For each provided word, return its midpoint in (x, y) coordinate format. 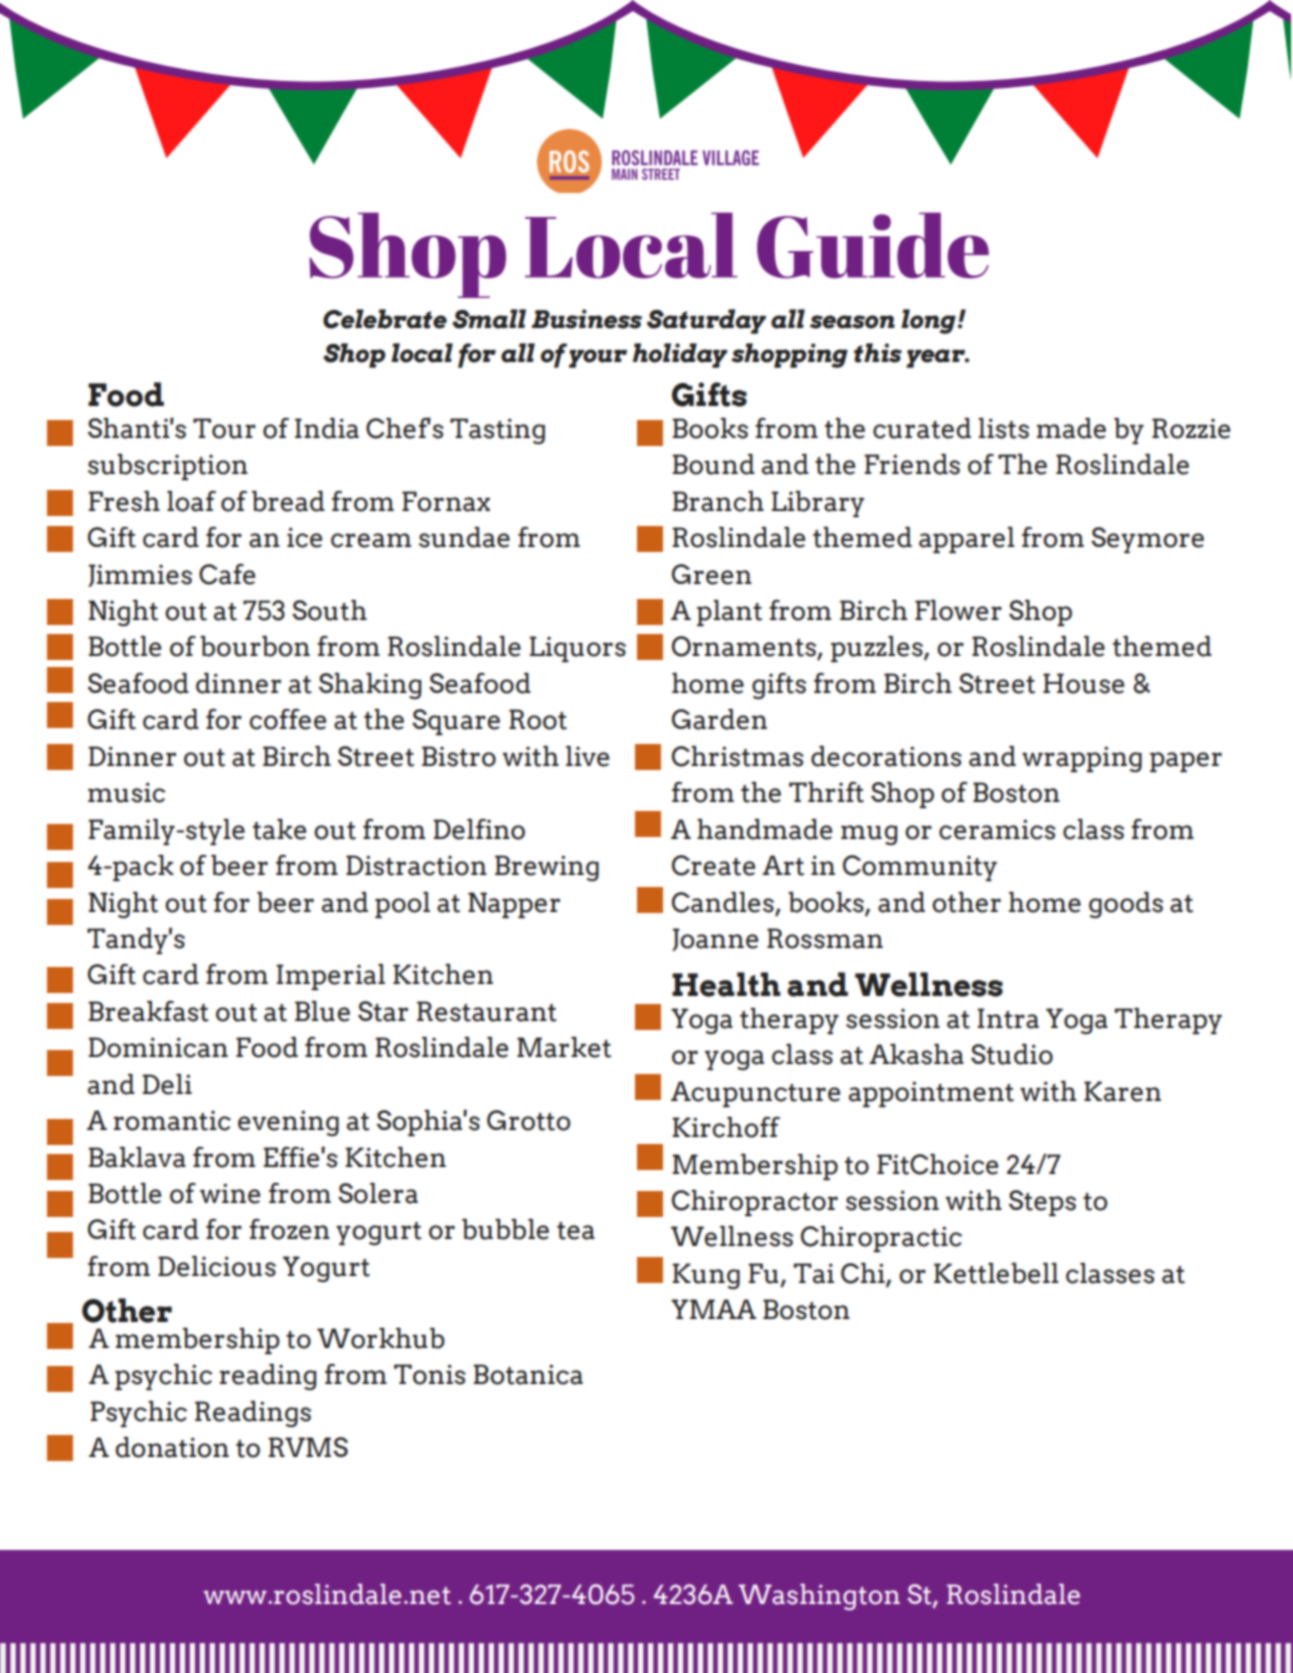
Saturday (706, 321)
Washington (819, 1597)
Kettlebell (996, 1273)
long (928, 321)
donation (172, 1447)
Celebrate (385, 319)
